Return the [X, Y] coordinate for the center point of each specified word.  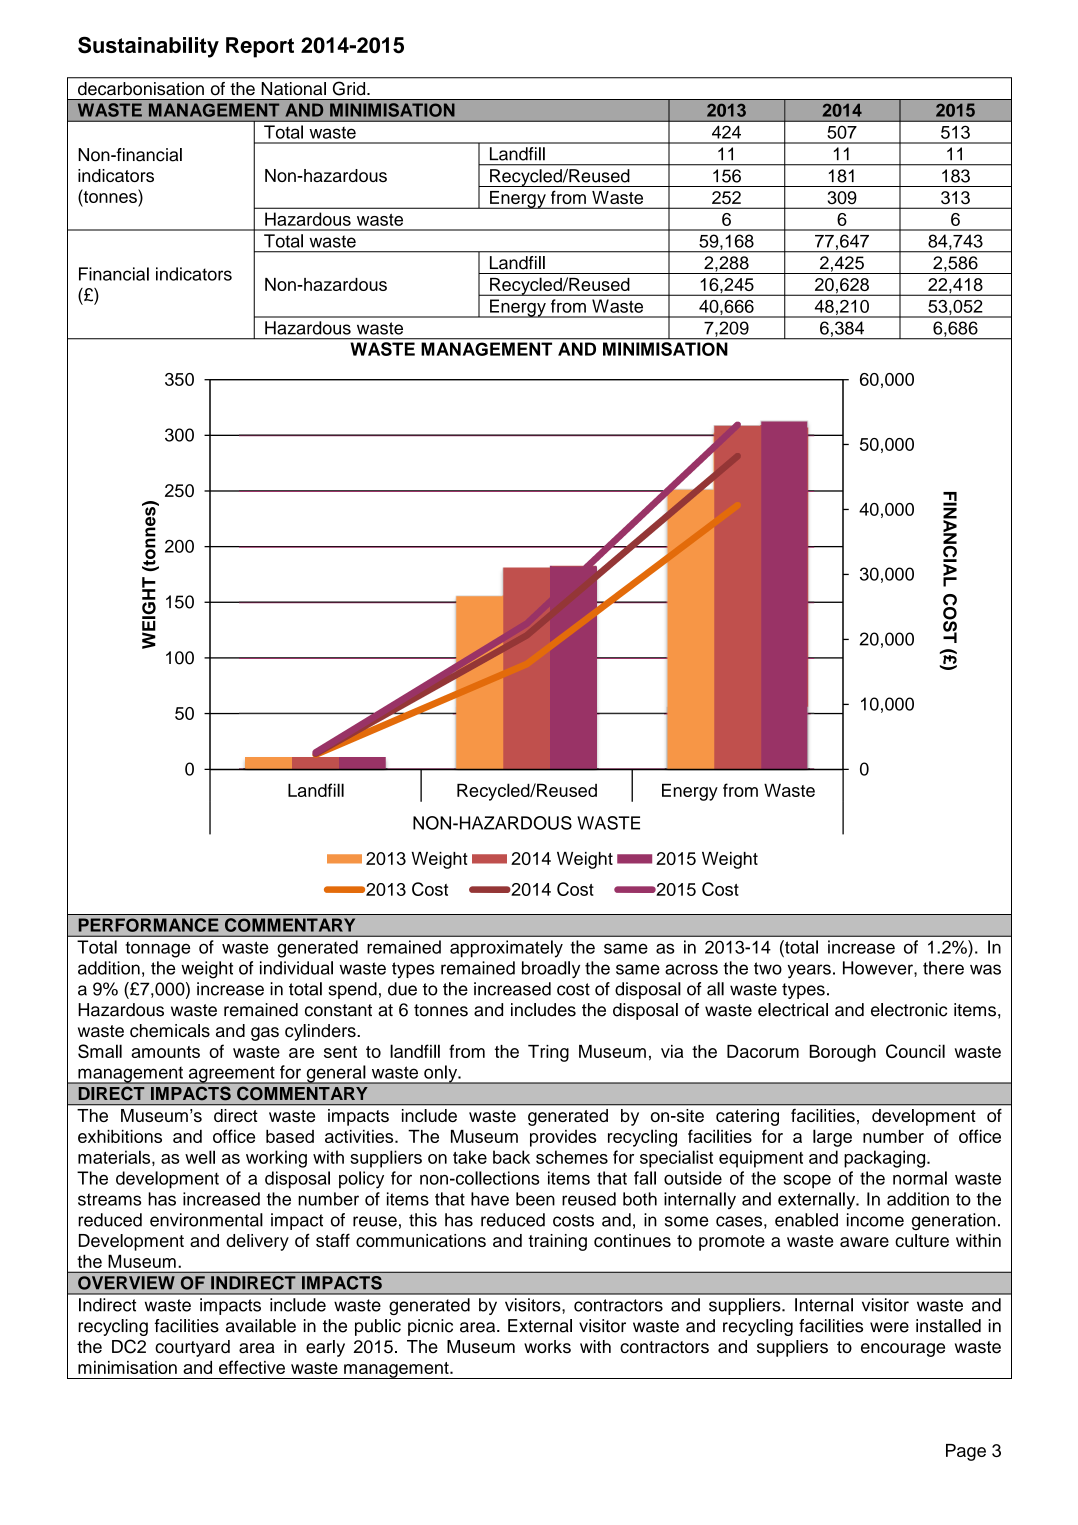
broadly [551, 969]
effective [252, 1367]
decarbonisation [141, 88]
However [879, 968]
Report [260, 47]
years [809, 971]
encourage [903, 1350]
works [547, 1346]
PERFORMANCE [149, 925]
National [294, 88]
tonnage [157, 949]
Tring [548, 1053]
